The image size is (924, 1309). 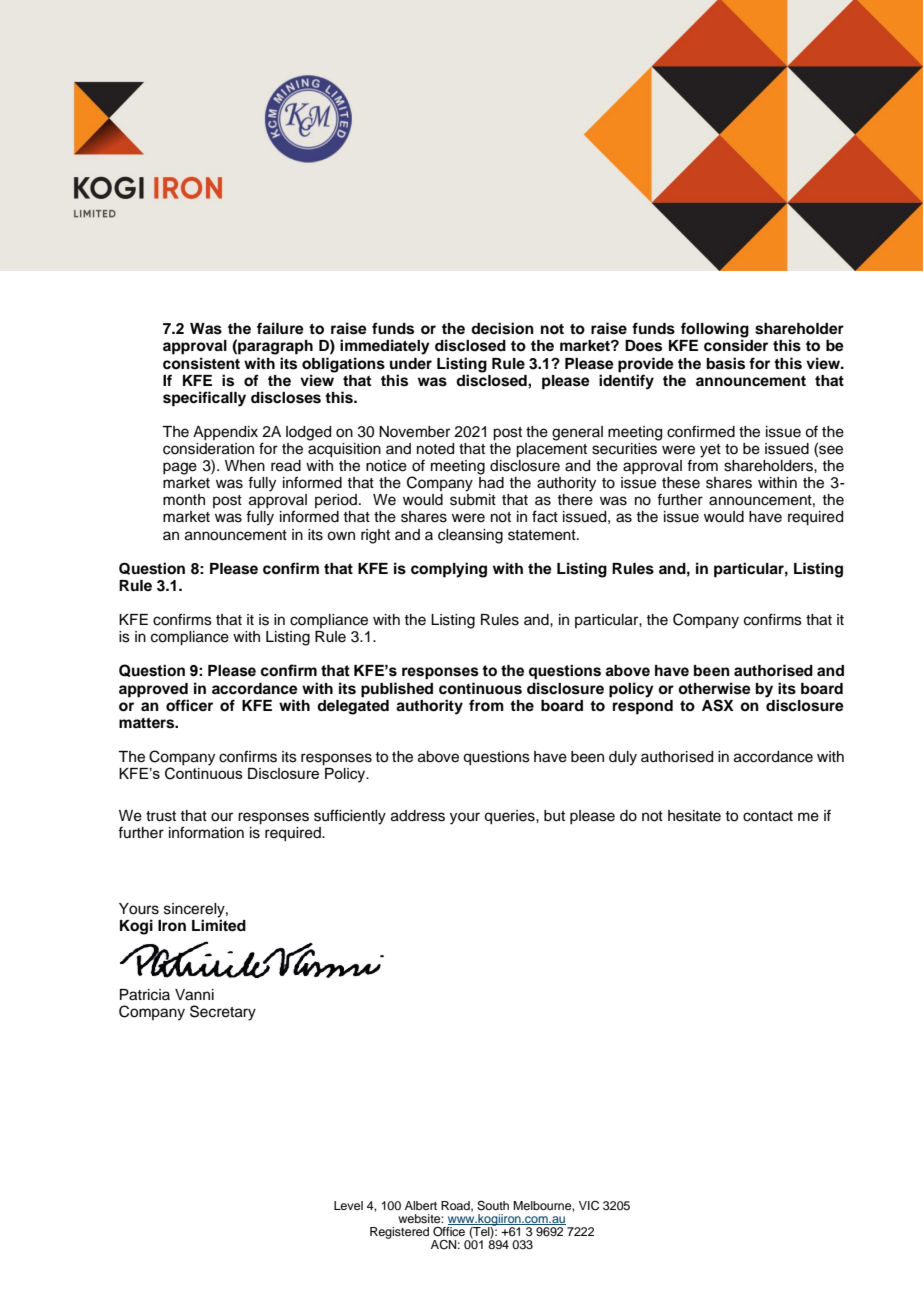 What do you see at coordinates (421, 1205) in the screenshot?
I see `Albert` at bounding box center [421, 1205].
